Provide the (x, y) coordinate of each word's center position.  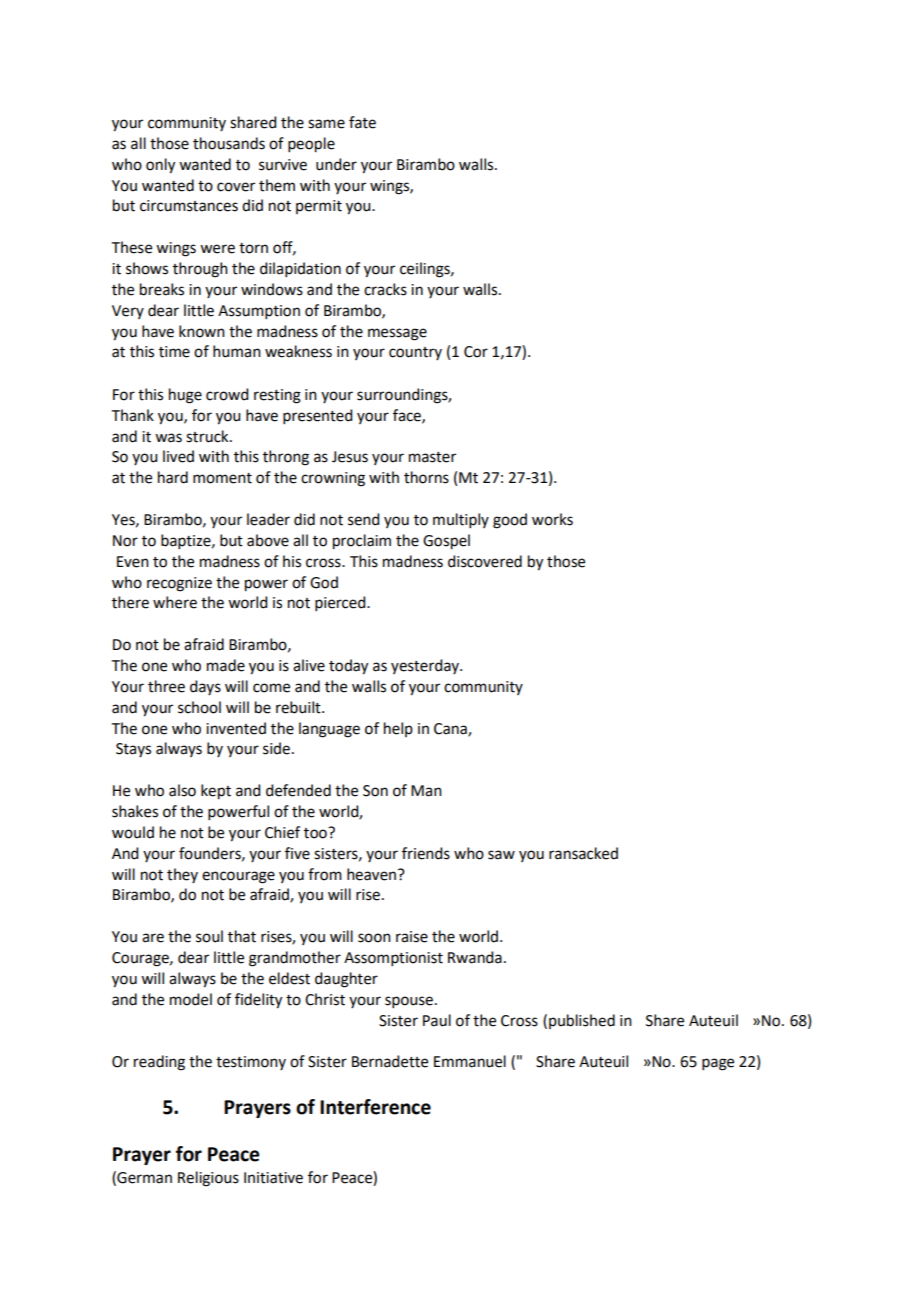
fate (362, 122)
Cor (476, 352)
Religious (208, 1179)
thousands (229, 143)
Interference (375, 1107)
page (718, 1064)
